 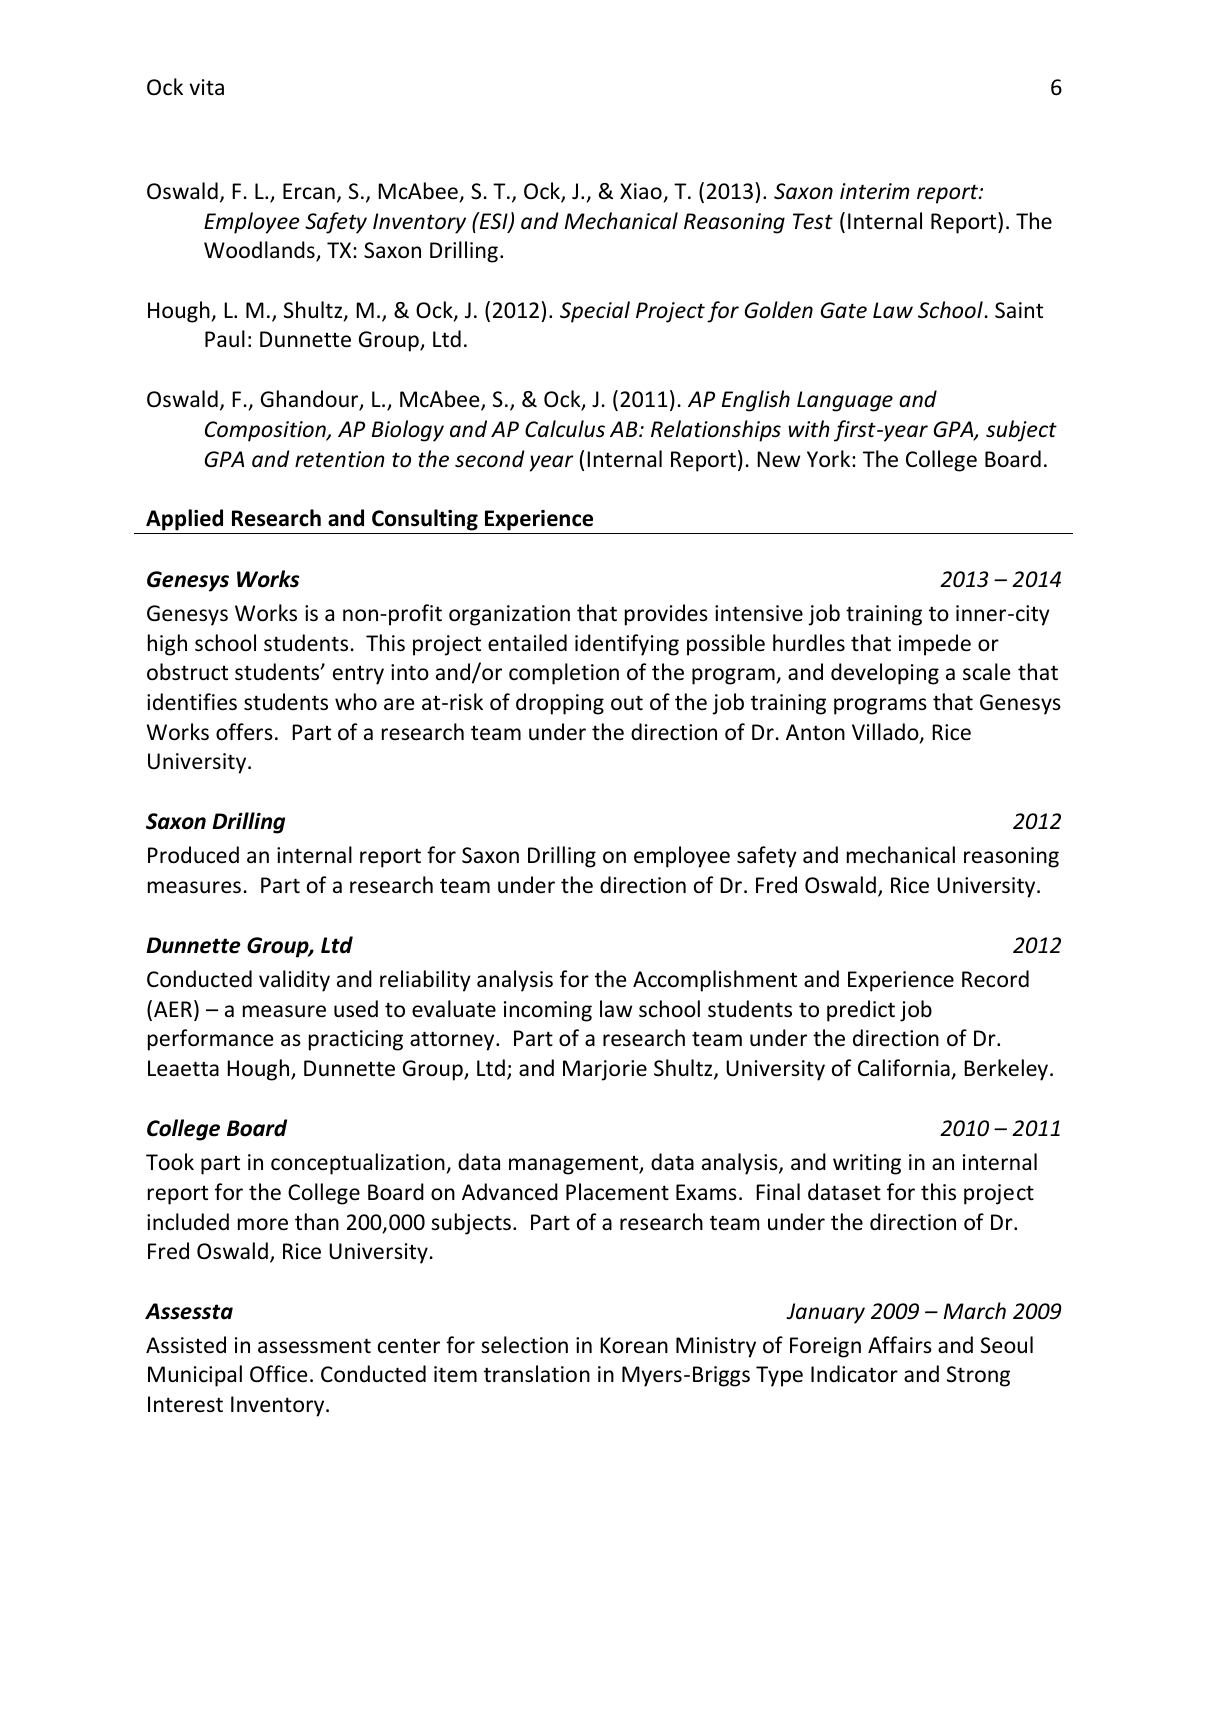 I want to click on incoming, so click(x=548, y=1011).
